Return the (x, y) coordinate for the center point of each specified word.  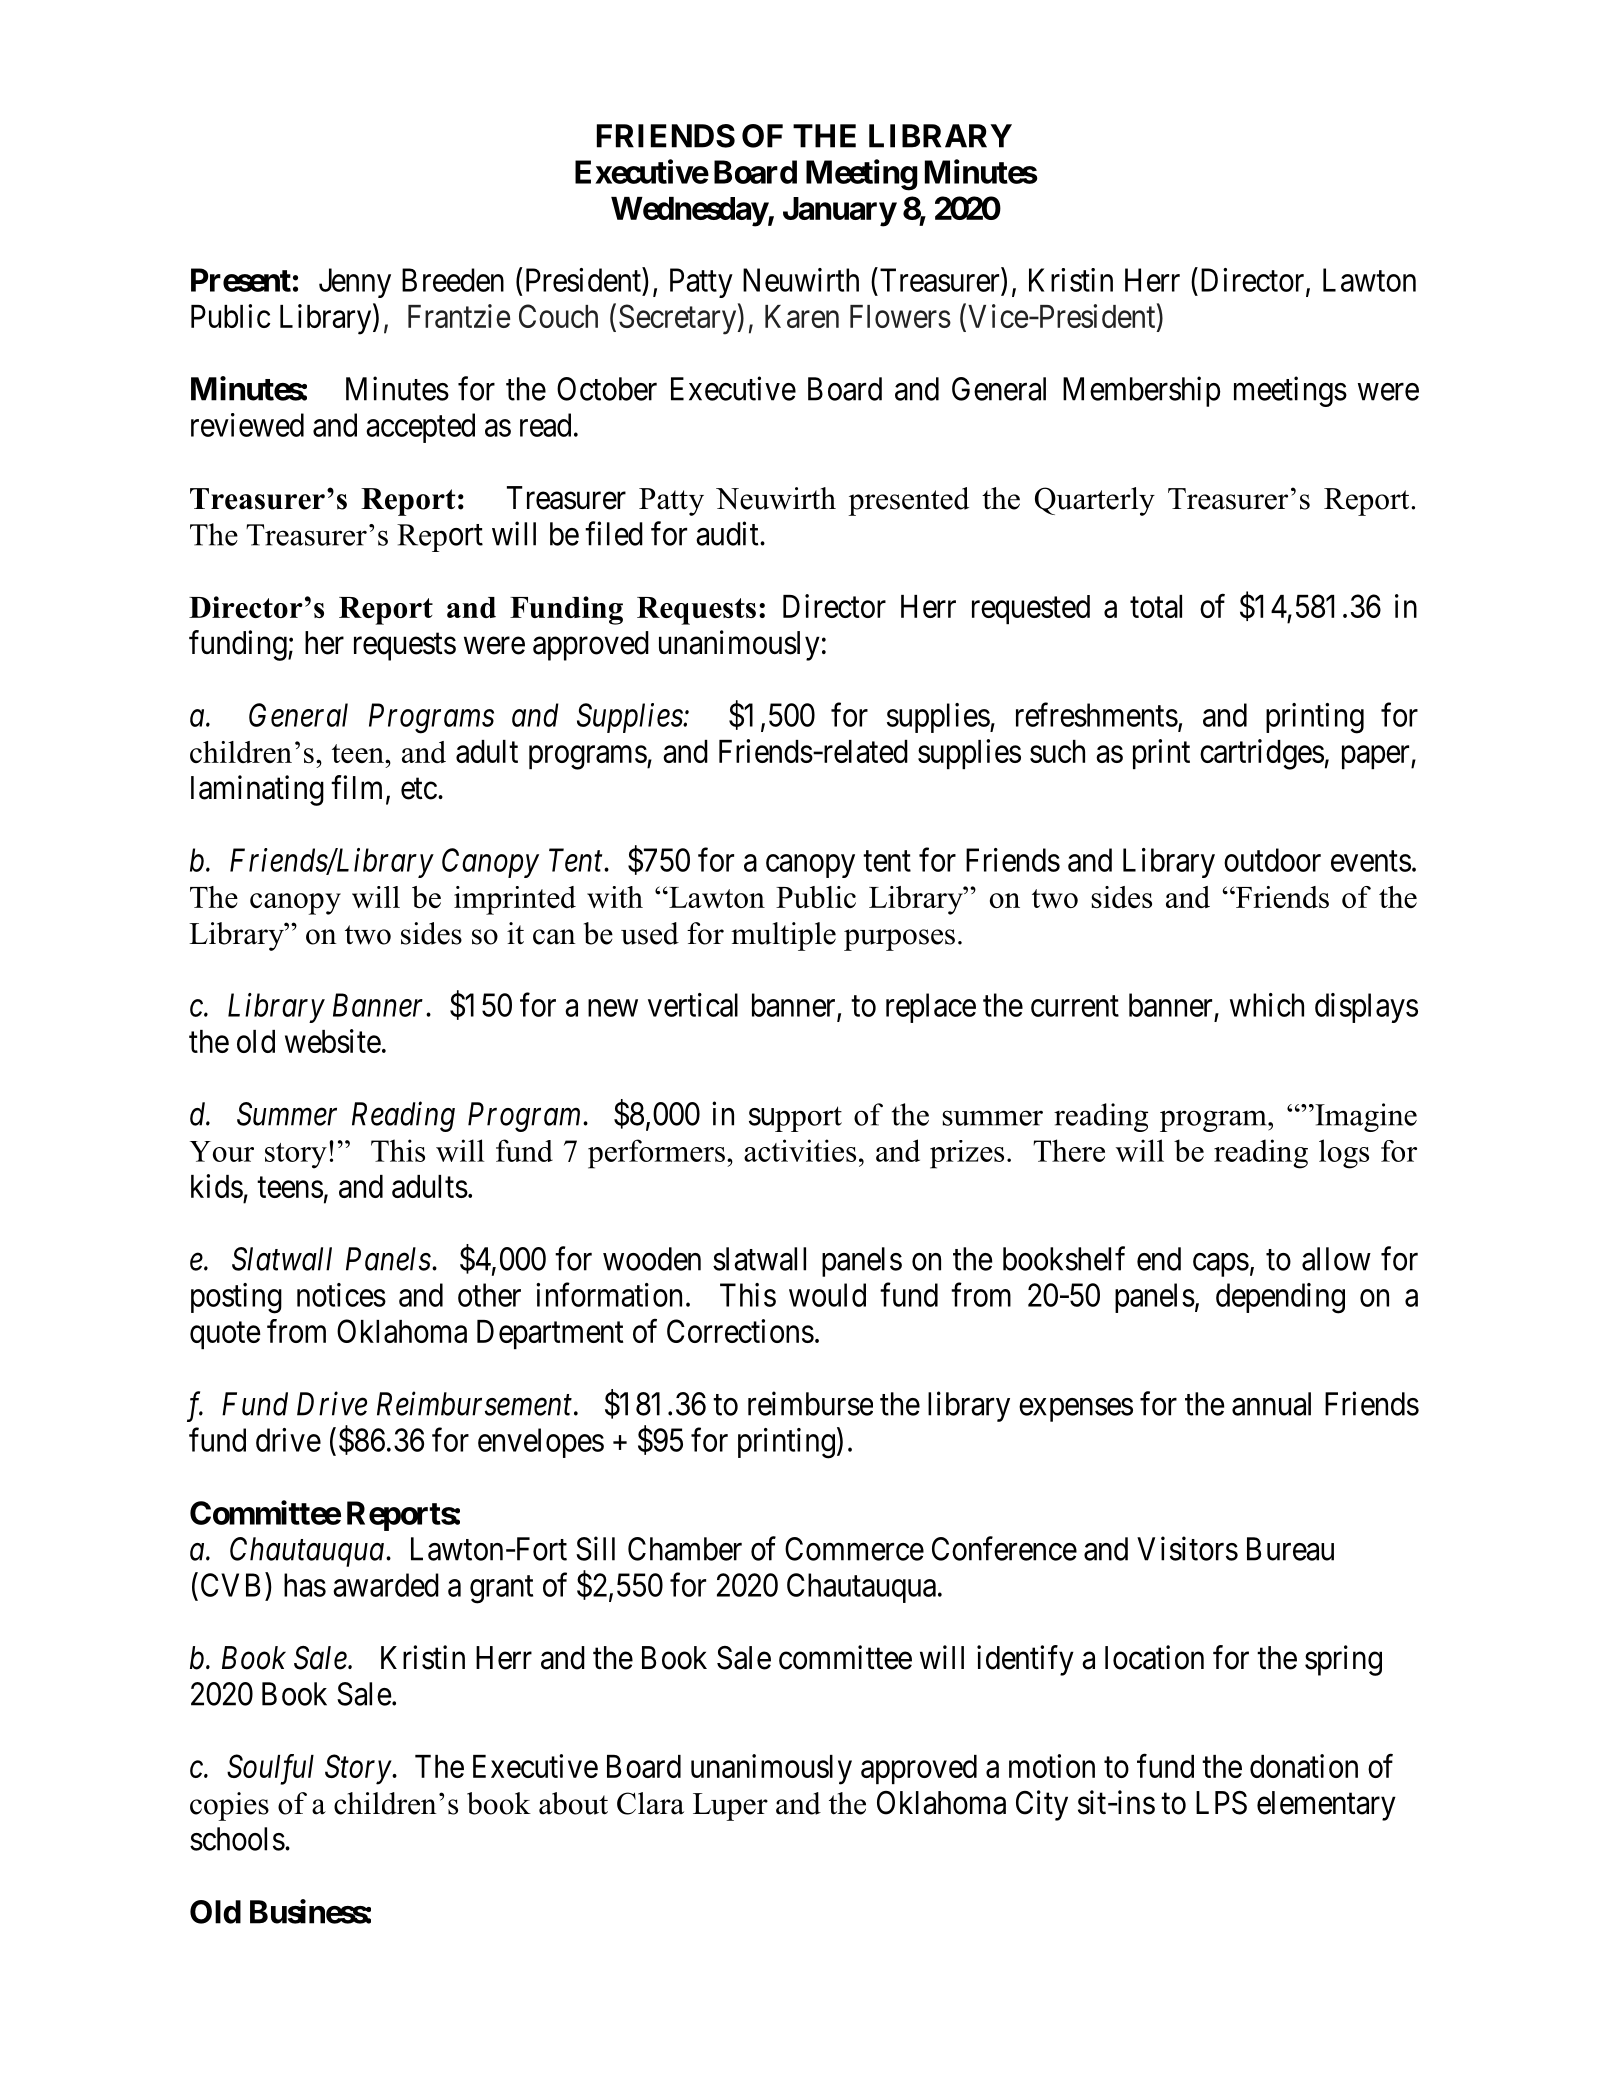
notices (341, 1295)
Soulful (270, 1769)
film (356, 787)
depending (1280, 1298)
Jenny (355, 283)
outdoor (1272, 860)
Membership (1141, 391)
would (827, 1295)
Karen (802, 316)
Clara (650, 1803)
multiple (783, 936)
